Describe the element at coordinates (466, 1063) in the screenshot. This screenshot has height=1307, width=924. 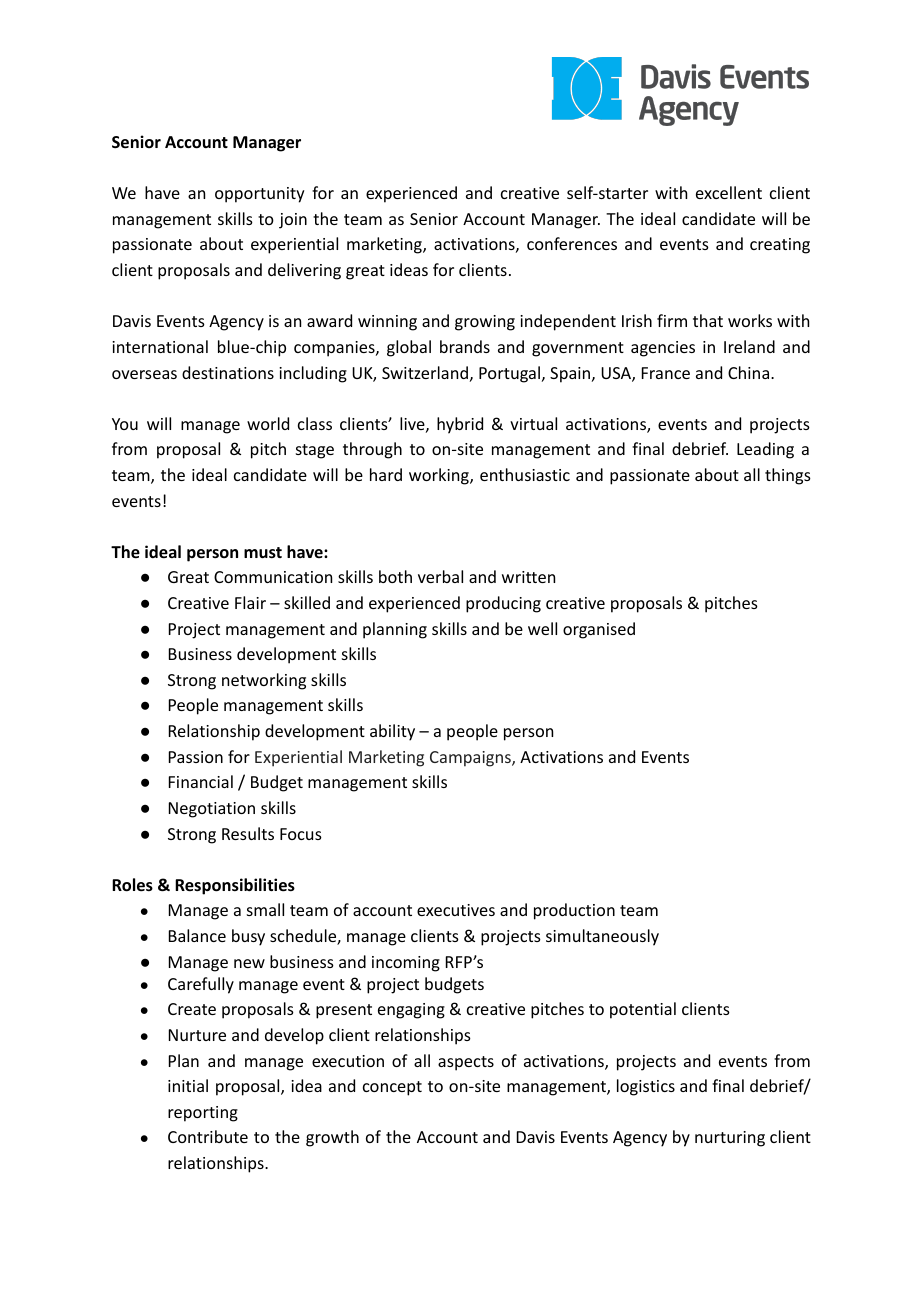
I see `aspects` at that location.
